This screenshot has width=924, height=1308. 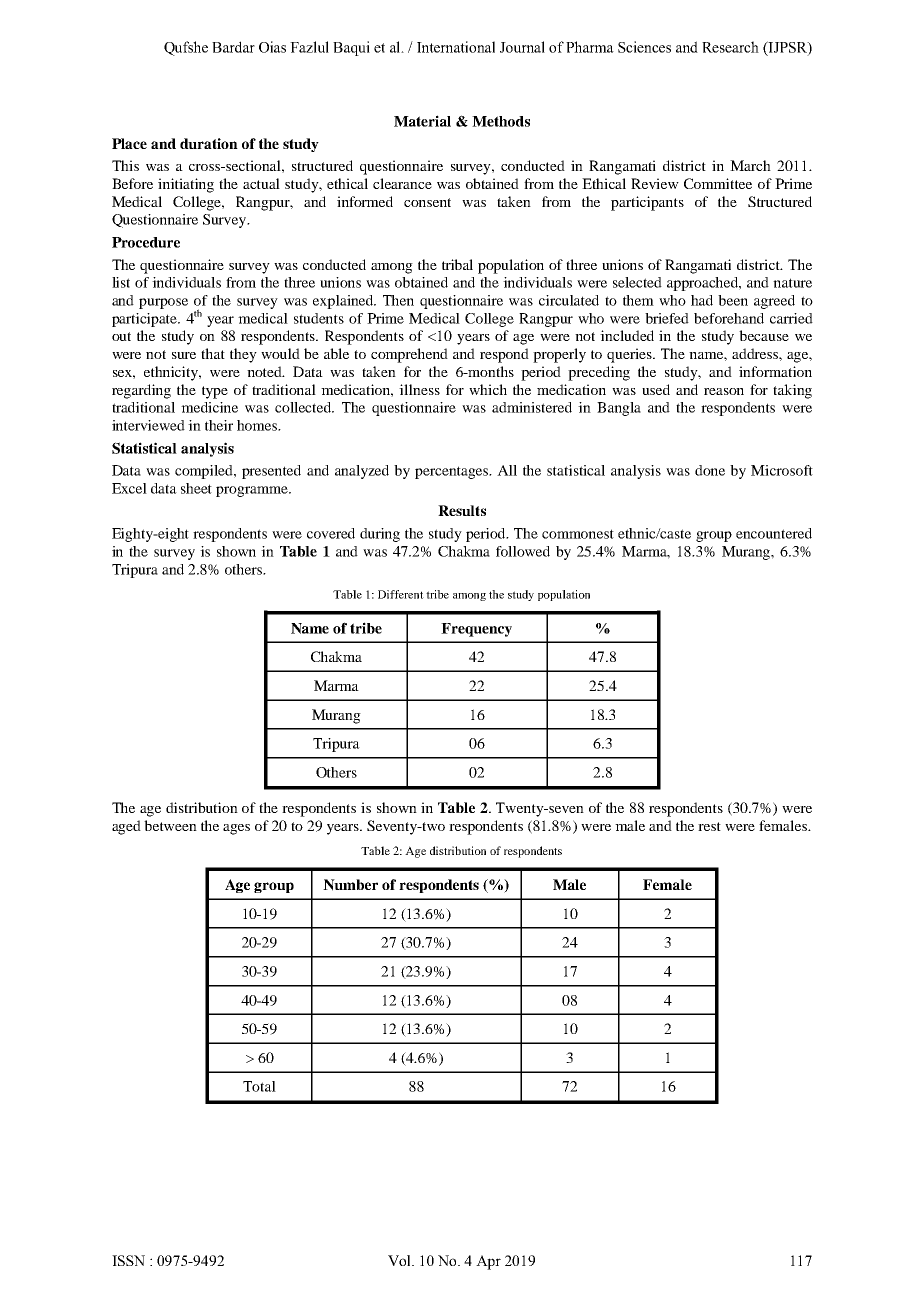 I want to click on duration, so click(x=209, y=143).
